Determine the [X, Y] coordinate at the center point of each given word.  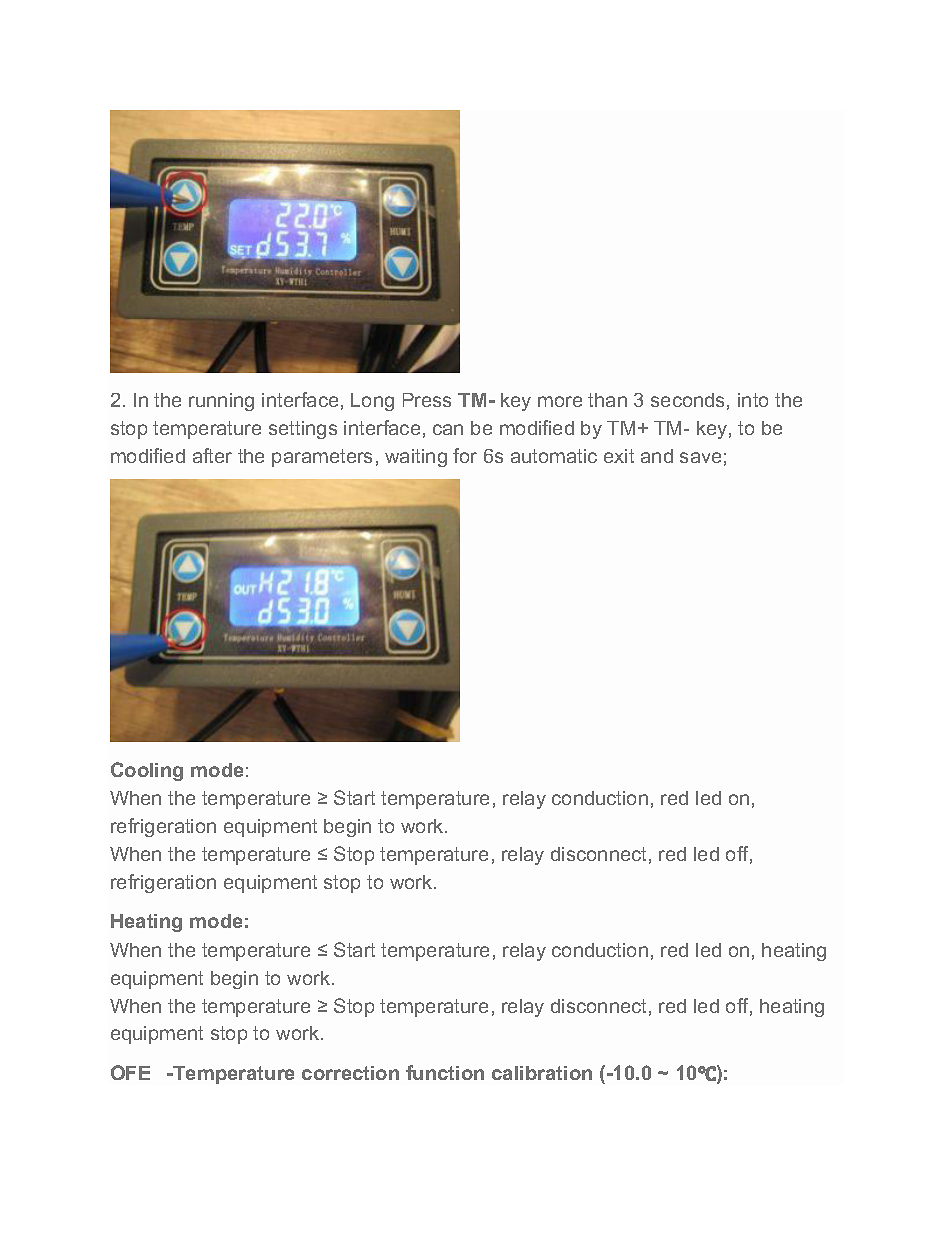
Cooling [147, 771]
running [221, 402]
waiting [416, 458]
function [445, 1072]
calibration [542, 1073]
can [448, 429]
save [700, 457]
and [657, 456]
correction [350, 1073]
